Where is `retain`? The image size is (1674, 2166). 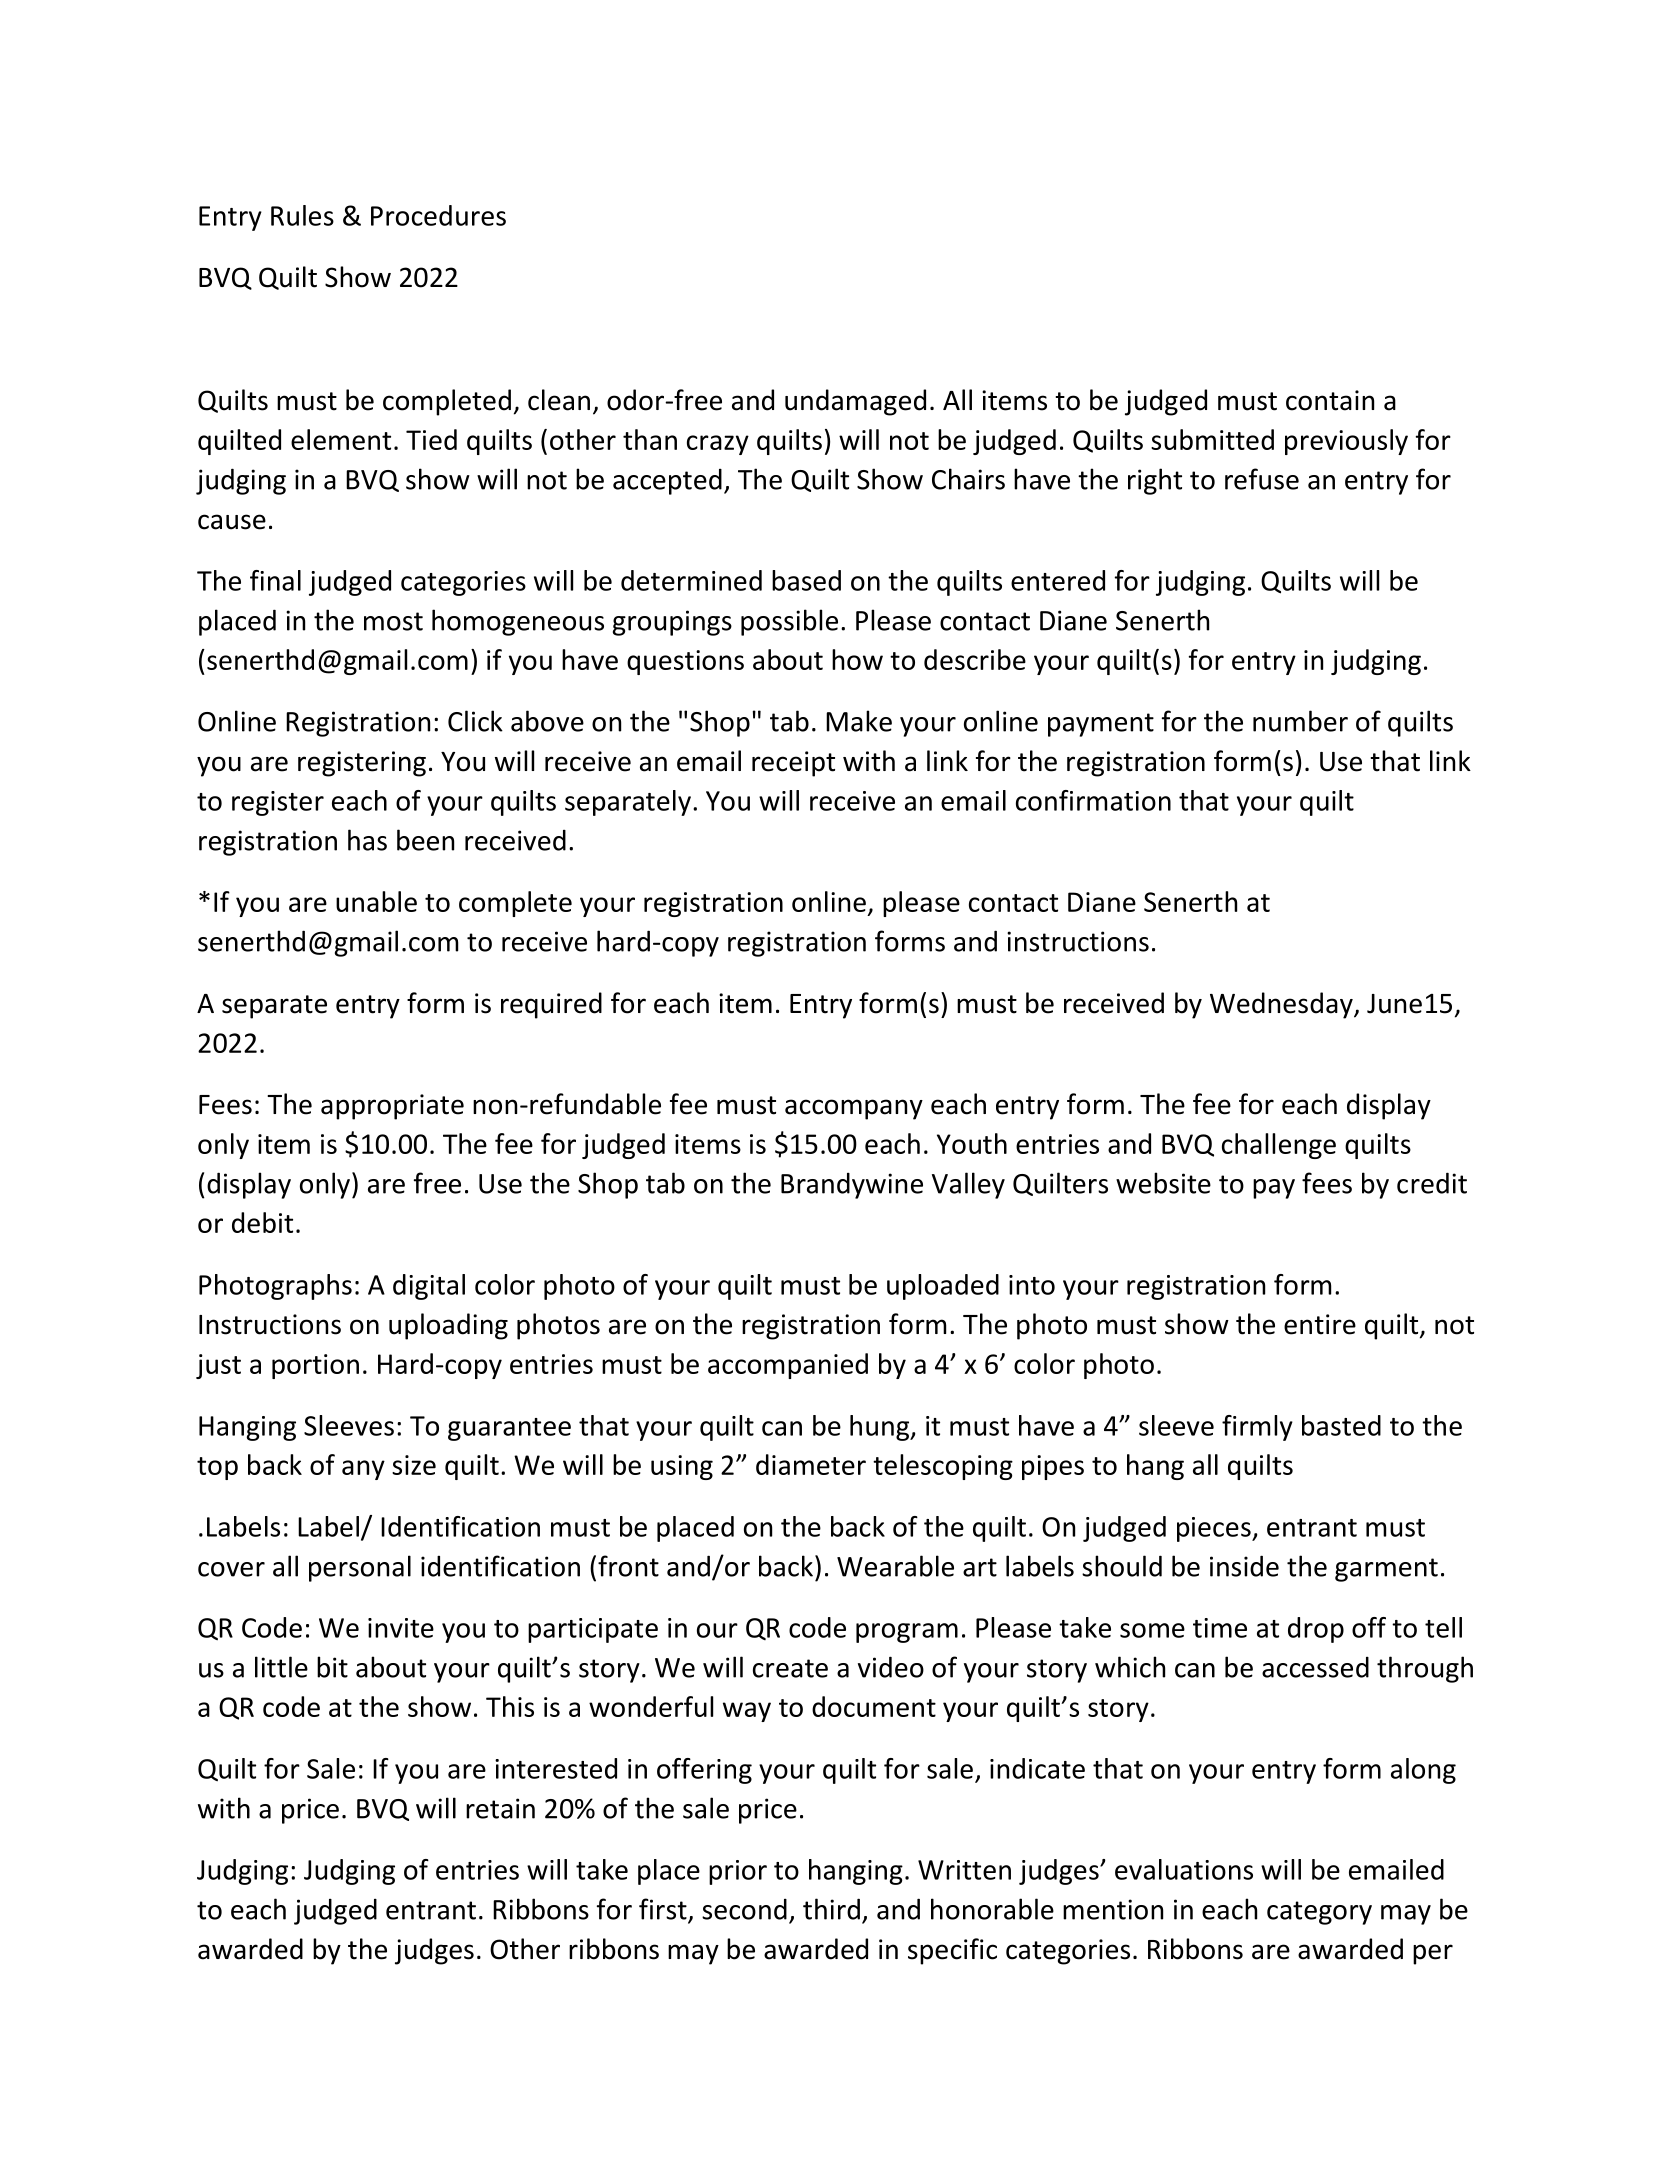 retain is located at coordinates (500, 1808).
